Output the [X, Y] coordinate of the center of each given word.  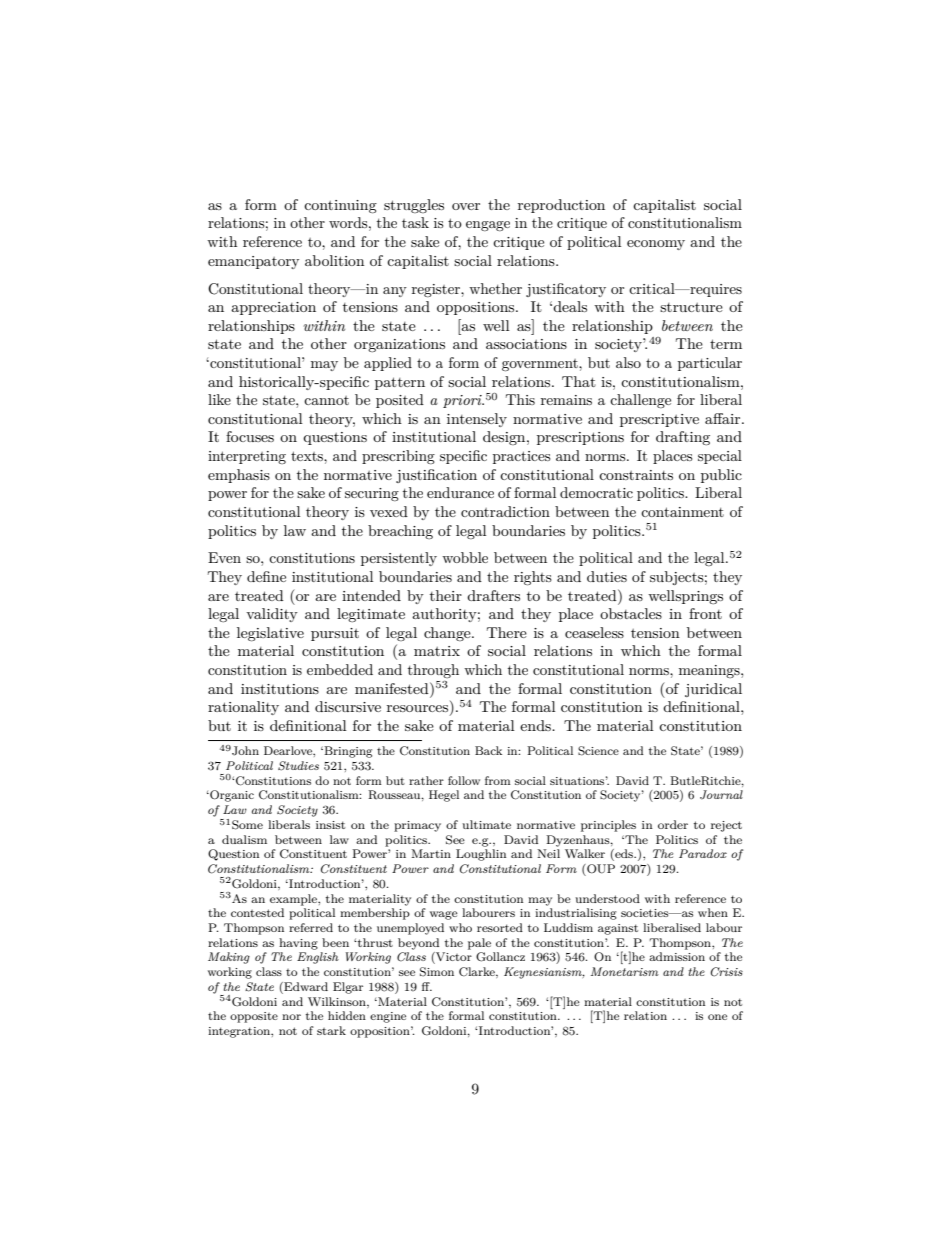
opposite [254, 1017]
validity [272, 615]
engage [488, 226]
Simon [437, 972]
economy [656, 245]
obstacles [631, 613]
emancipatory [253, 262]
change [448, 634]
